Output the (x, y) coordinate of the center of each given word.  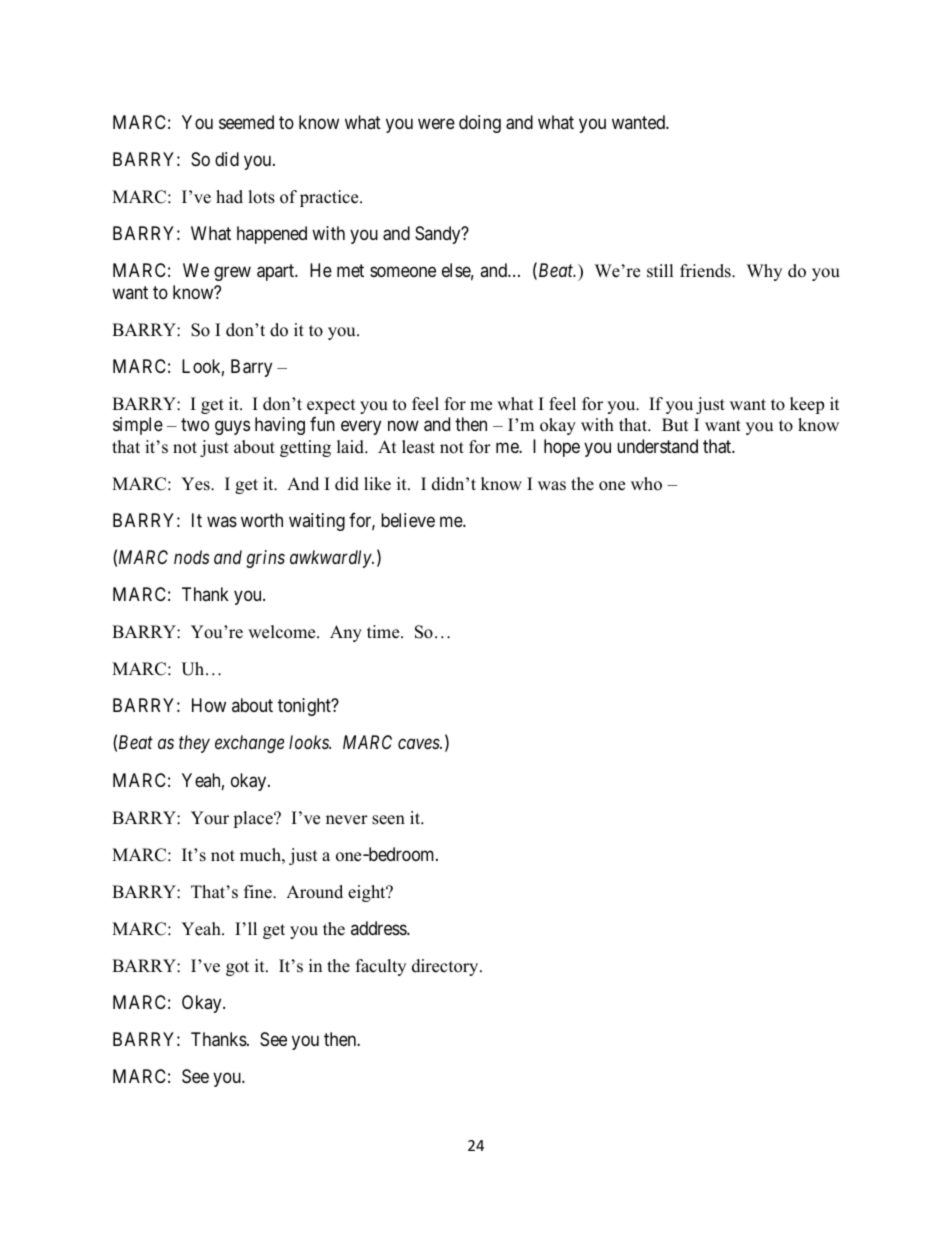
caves (419, 744)
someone (403, 272)
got (237, 968)
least (418, 447)
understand (657, 446)
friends (706, 271)
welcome (283, 632)
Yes (196, 484)
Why (764, 272)
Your (210, 818)
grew (232, 274)
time (384, 632)
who (646, 484)
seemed (246, 122)
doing (480, 124)
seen (388, 820)
